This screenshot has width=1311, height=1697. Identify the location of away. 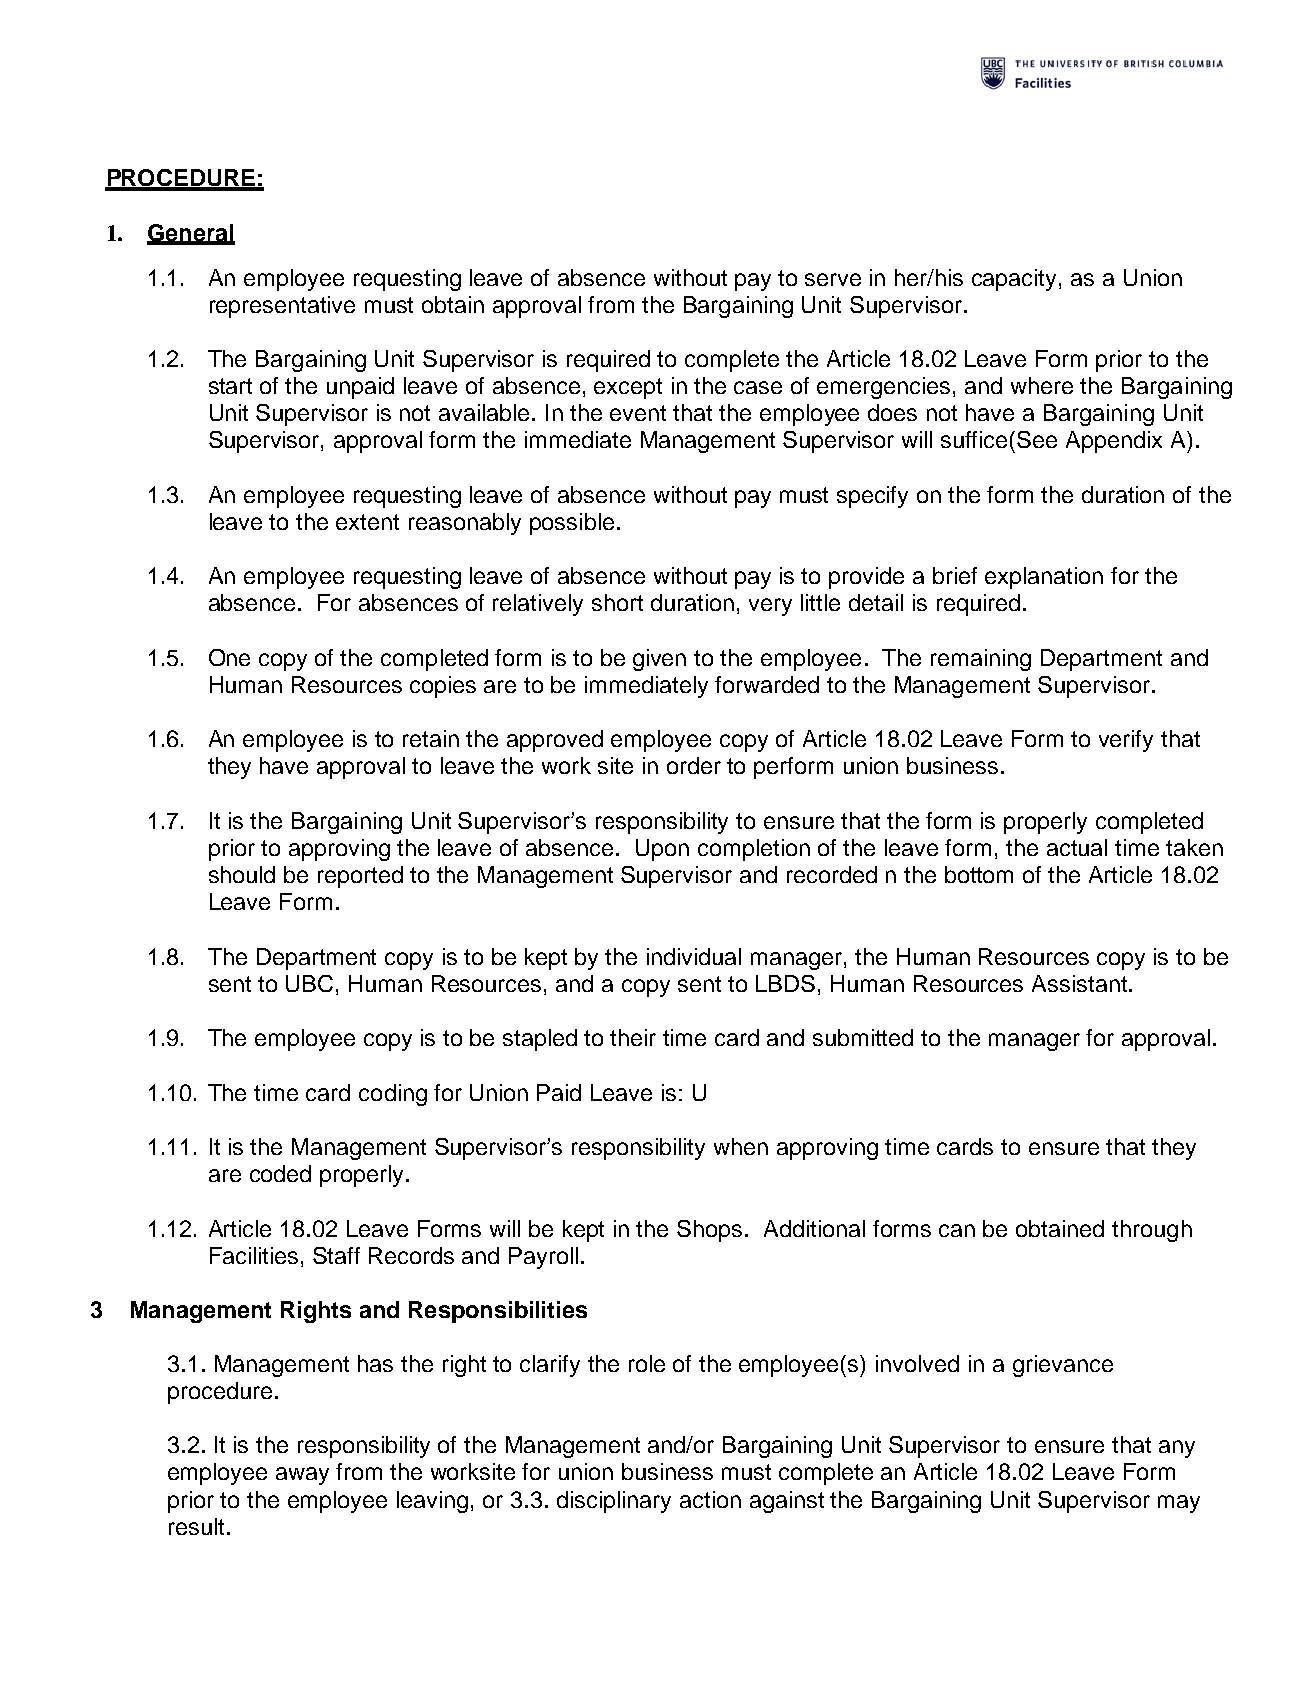
(302, 1476).
